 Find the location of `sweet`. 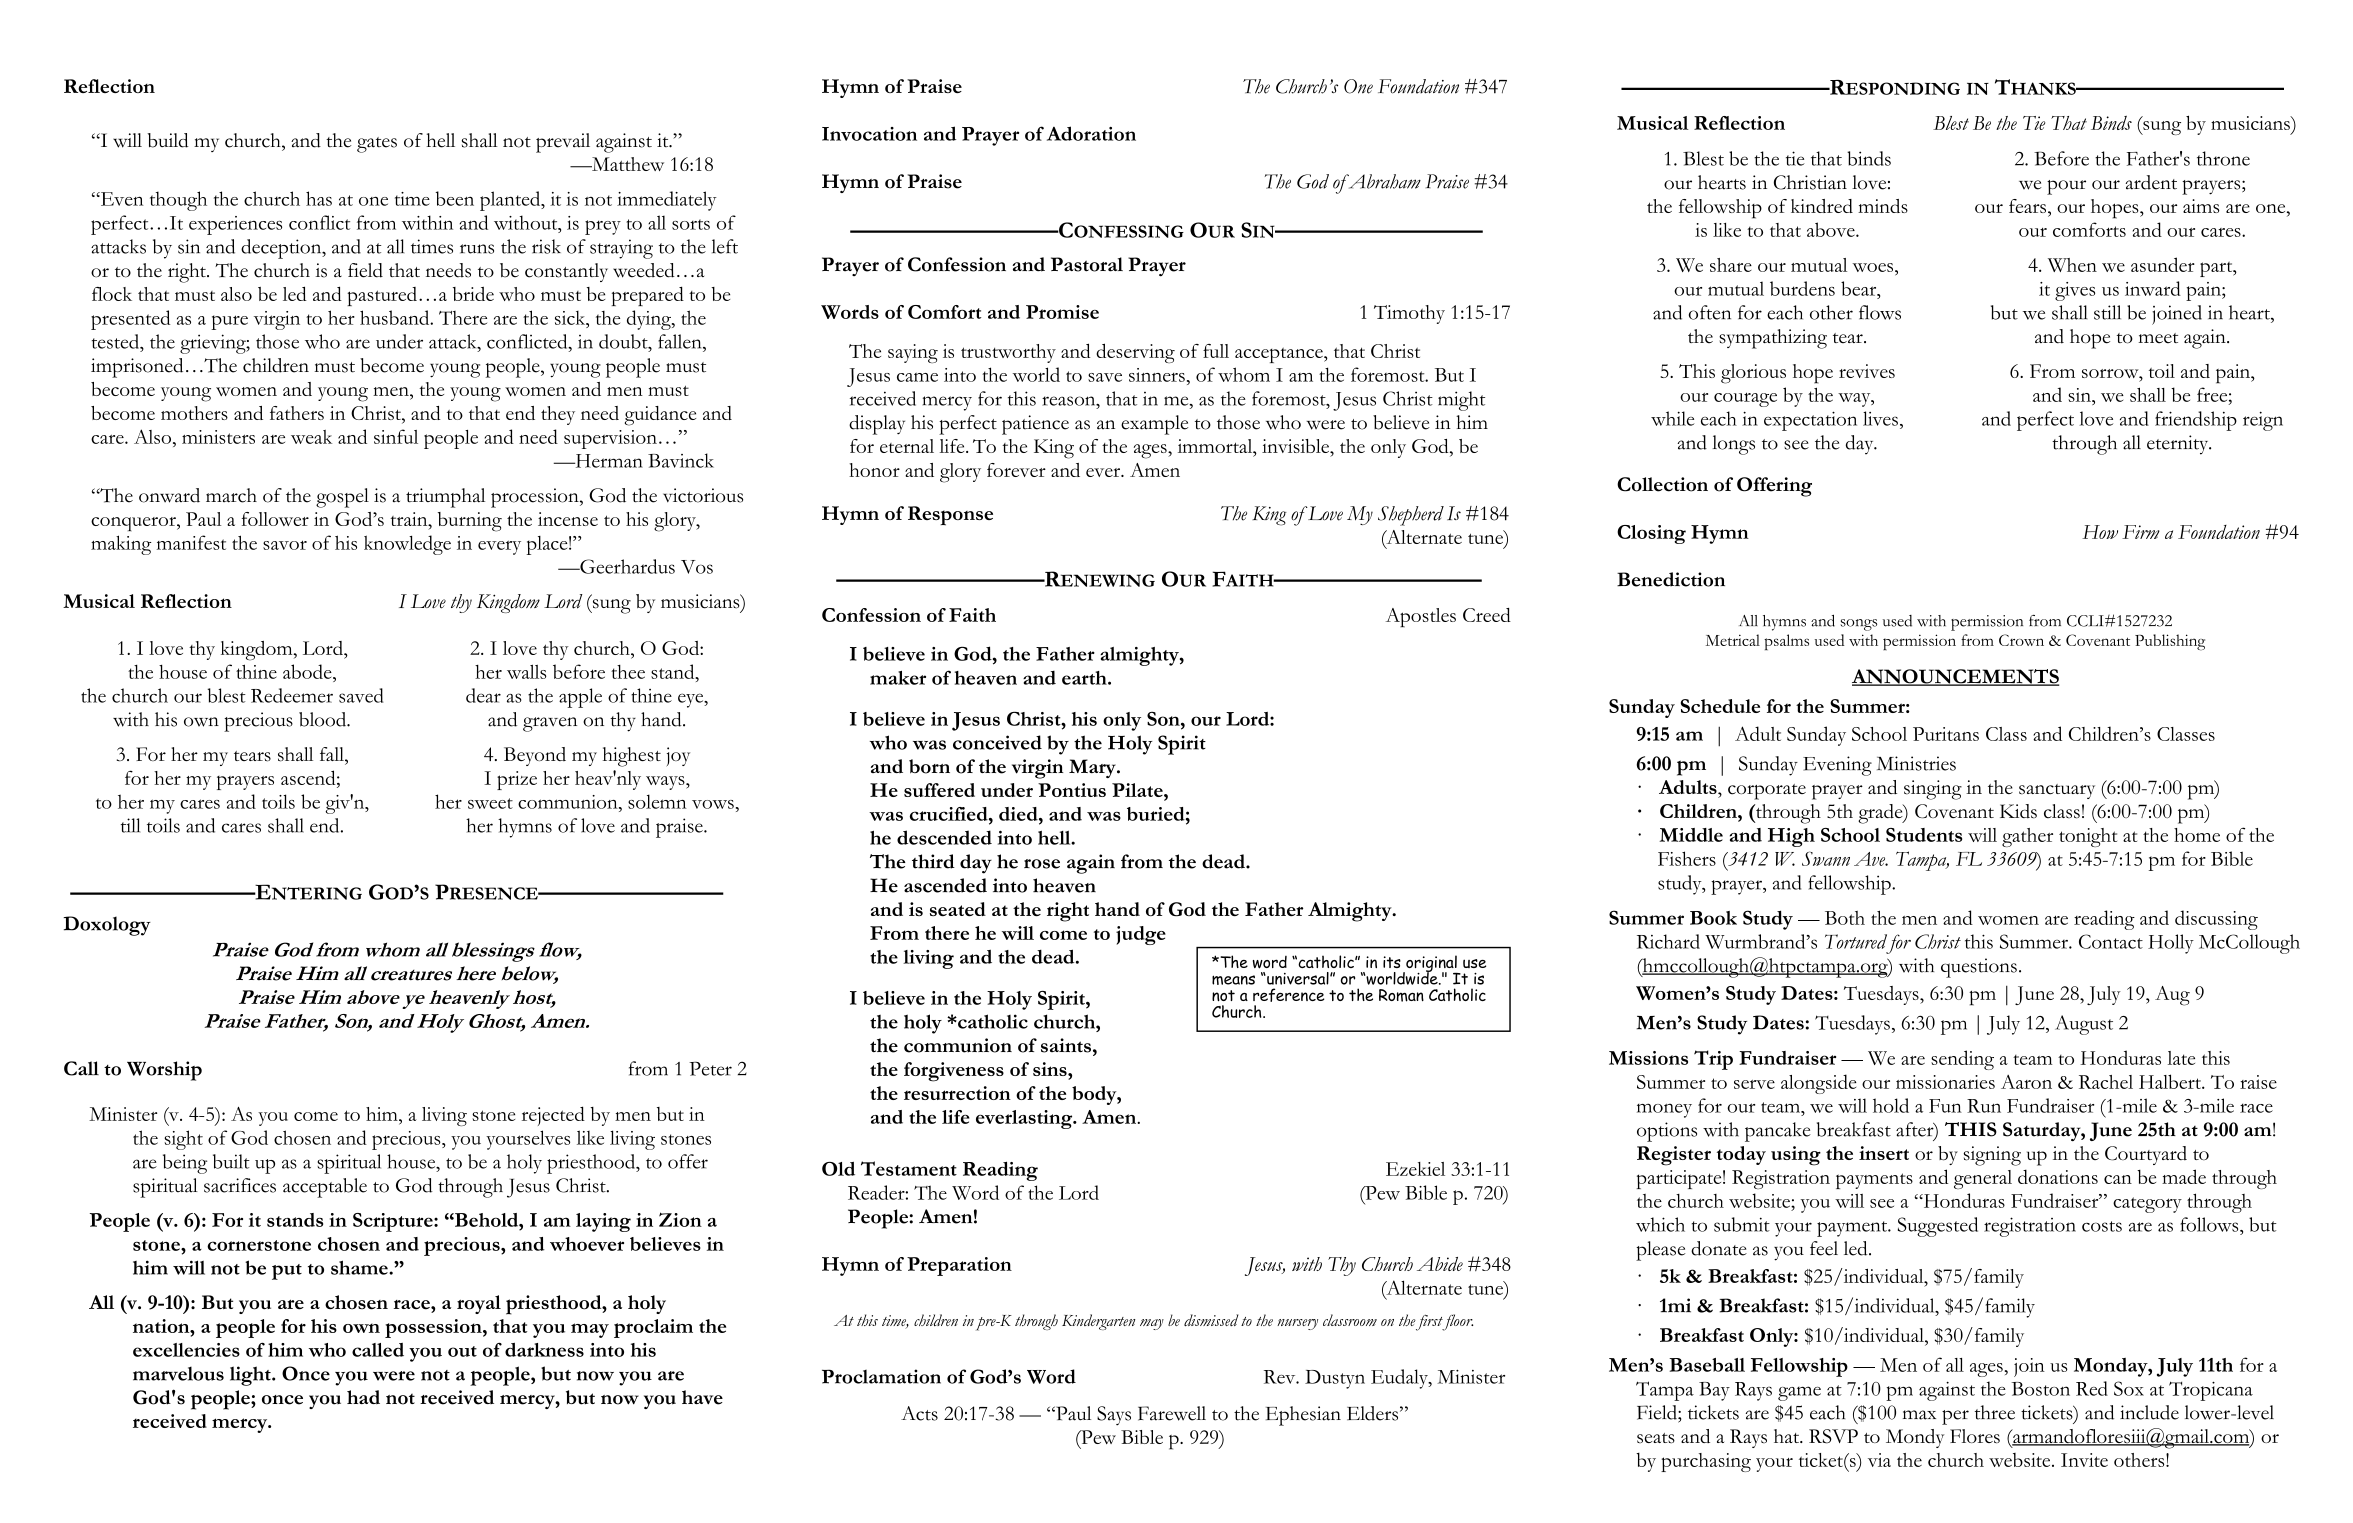

sweet is located at coordinates (490, 803).
